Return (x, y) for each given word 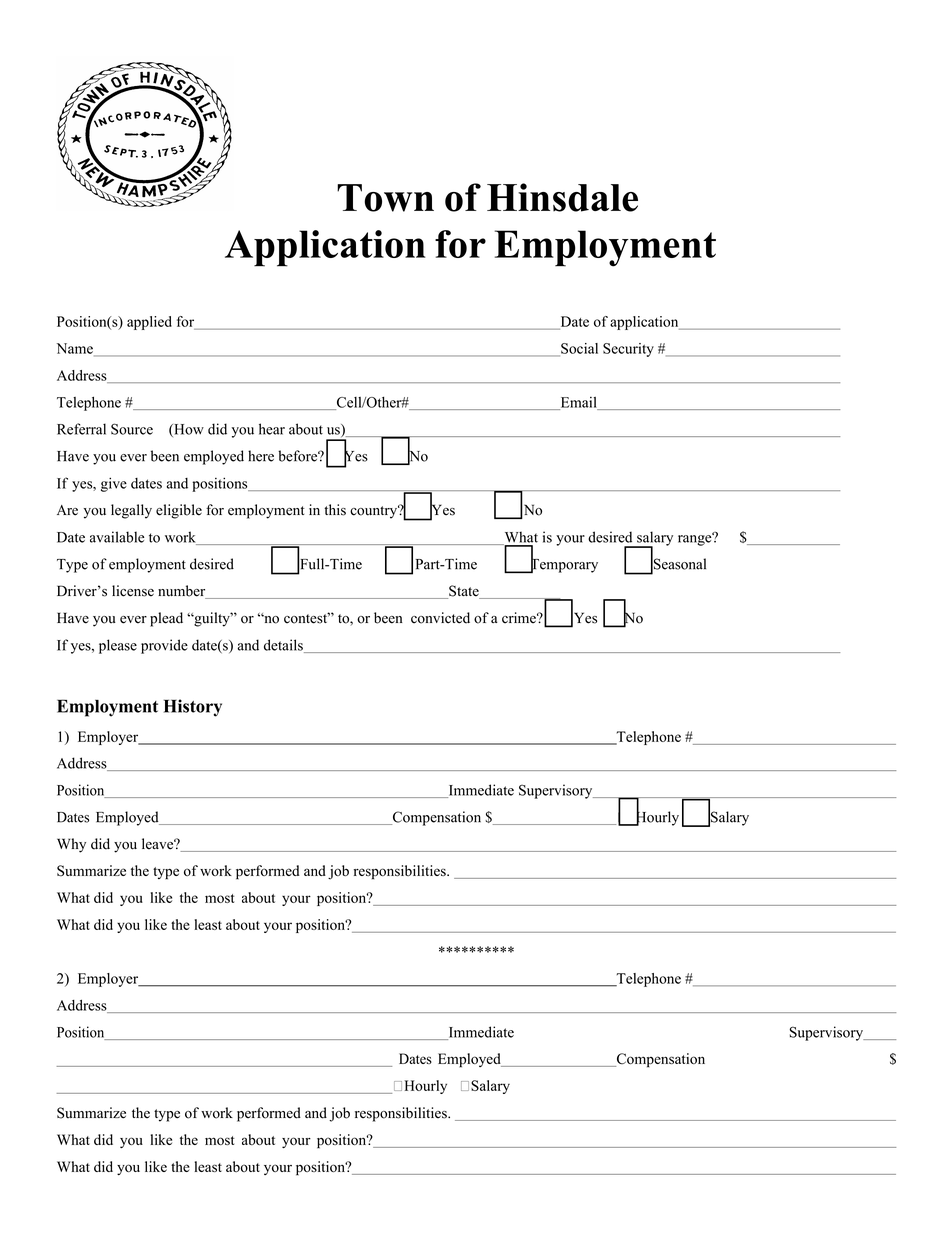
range (696, 539)
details (284, 646)
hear (272, 429)
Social (578, 349)
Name (76, 349)
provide (164, 646)
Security (628, 350)
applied (149, 323)
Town (385, 198)
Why (71, 845)
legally (131, 511)
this (335, 510)
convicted (440, 618)
